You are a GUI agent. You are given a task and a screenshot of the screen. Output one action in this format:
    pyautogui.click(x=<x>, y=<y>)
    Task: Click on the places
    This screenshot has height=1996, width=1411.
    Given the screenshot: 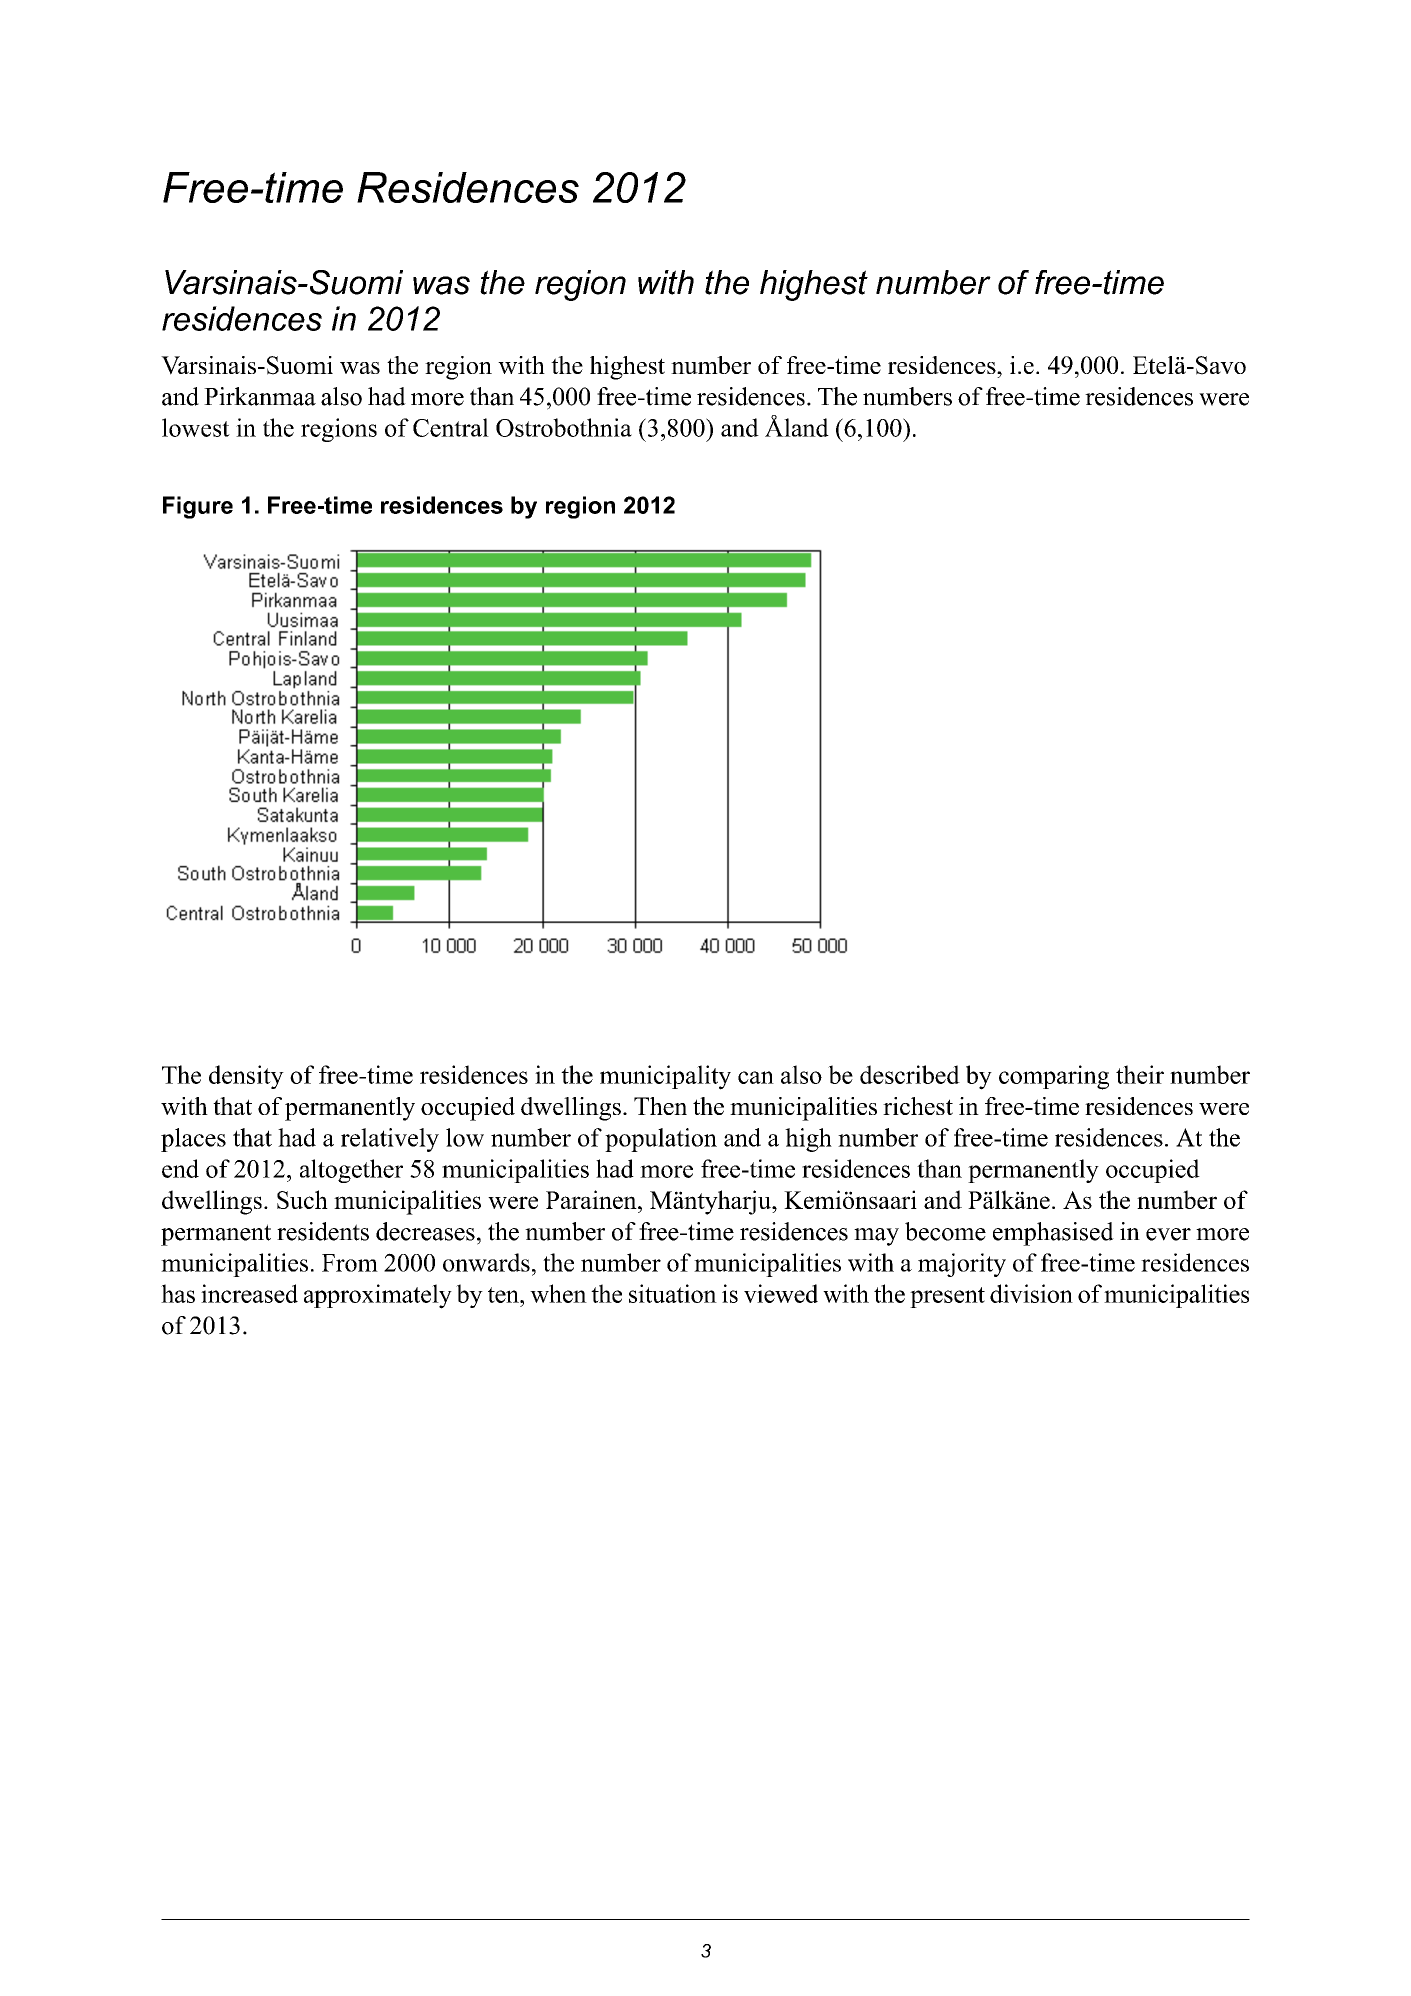 What is the action you would take?
    pyautogui.click(x=193, y=1140)
